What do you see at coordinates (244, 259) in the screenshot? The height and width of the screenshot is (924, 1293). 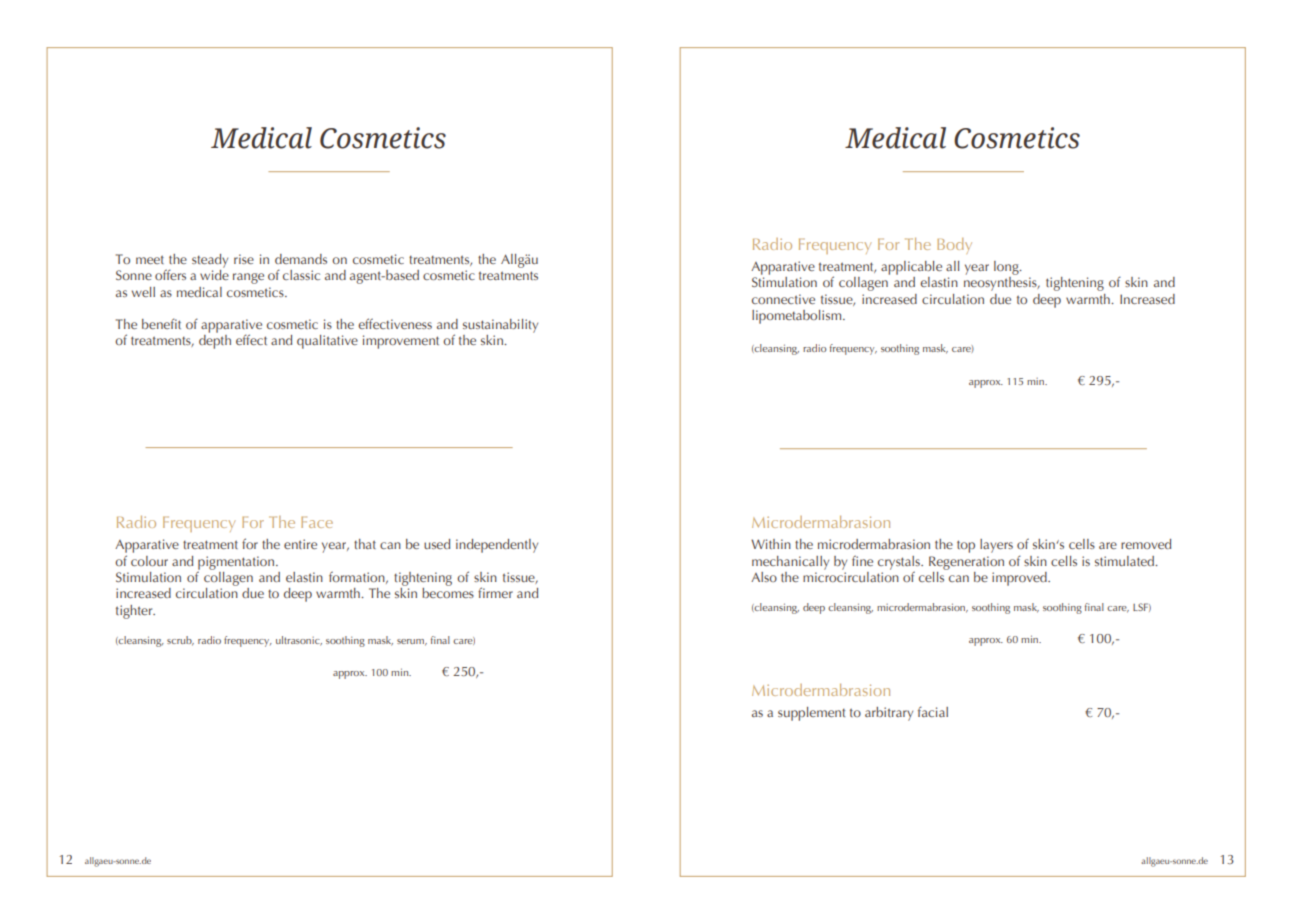 I see `rise` at bounding box center [244, 259].
